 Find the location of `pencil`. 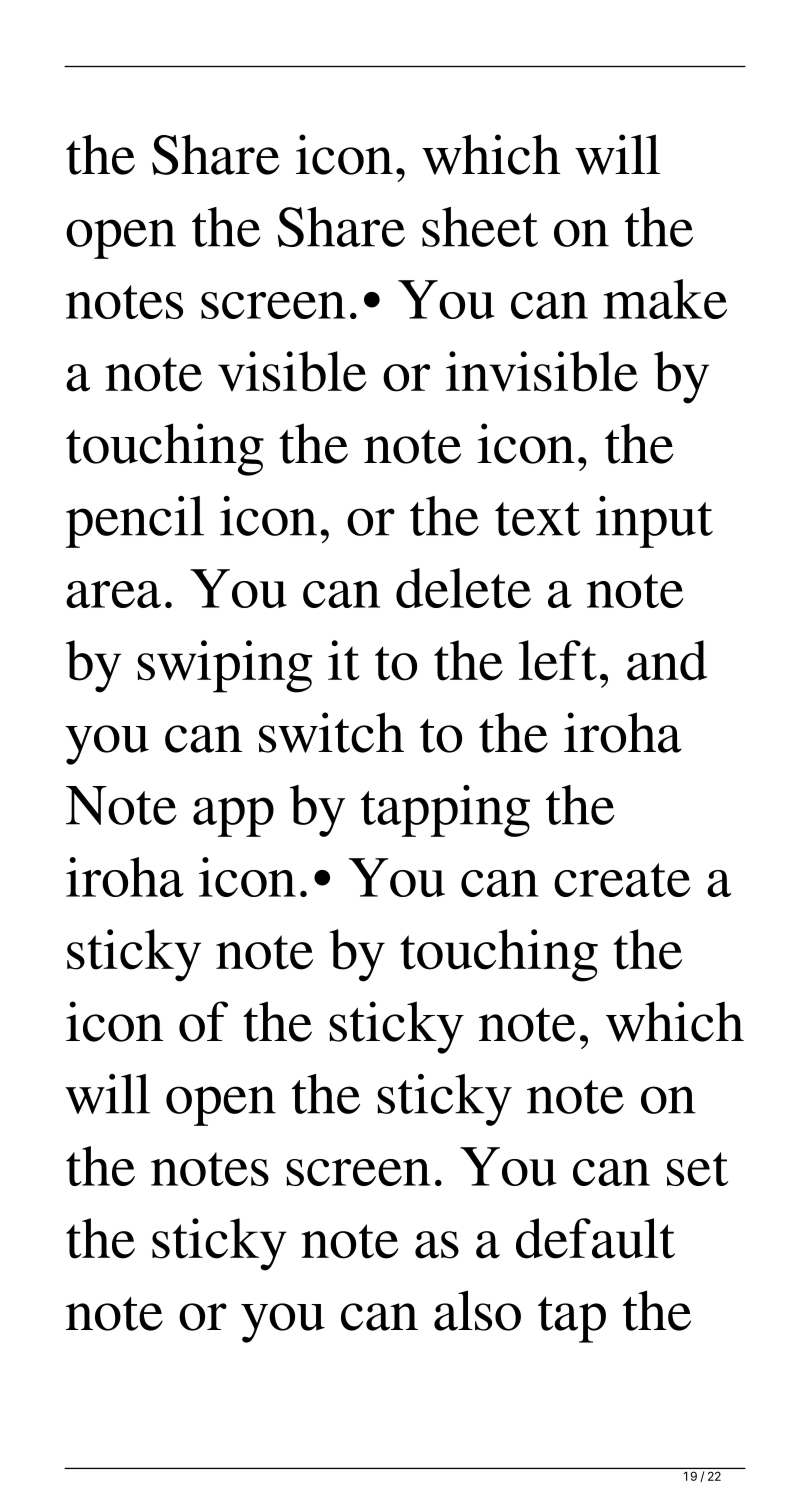

pencil is located at coordinates (135, 522).
